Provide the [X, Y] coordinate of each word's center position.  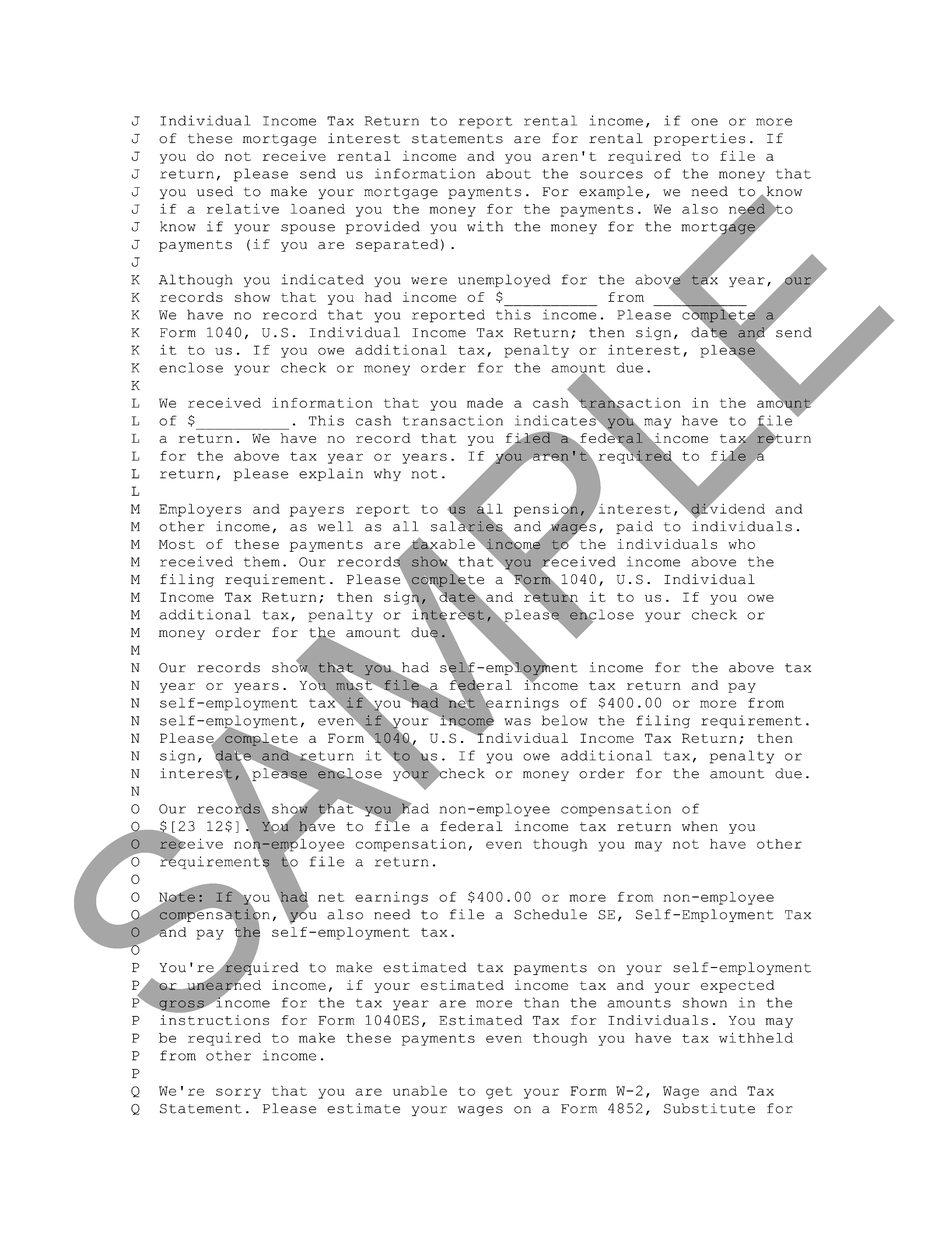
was [517, 722]
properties [699, 139]
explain [331, 474]
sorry [238, 1093]
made [485, 403]
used [215, 191]
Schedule [550, 914]
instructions [214, 1020]
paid [634, 527]
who [741, 544]
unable [420, 1091]
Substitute [709, 1108]
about [508, 173]
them [262, 561]
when [700, 826]
